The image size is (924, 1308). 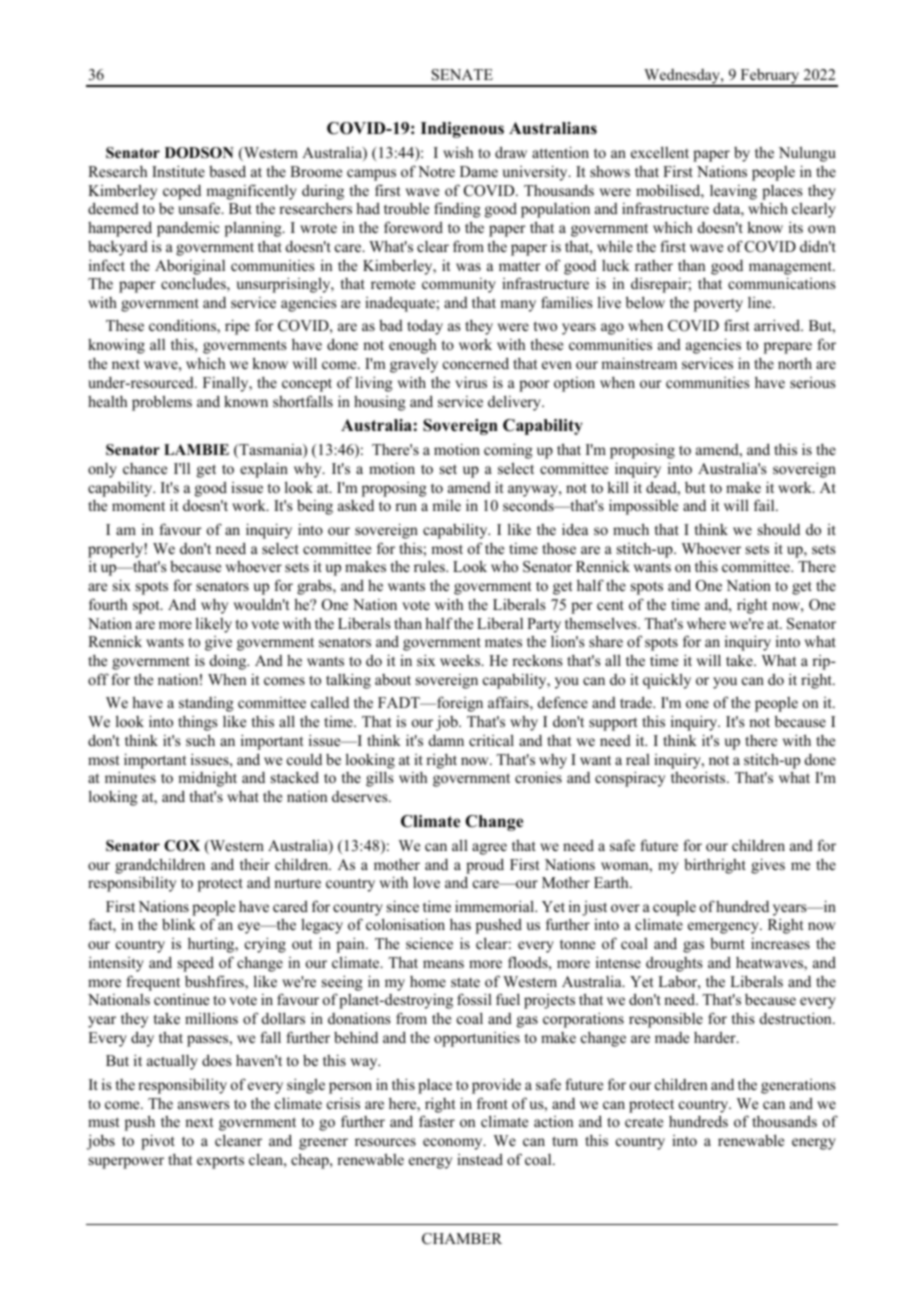 I want to click on DODSON, so click(x=199, y=153).
